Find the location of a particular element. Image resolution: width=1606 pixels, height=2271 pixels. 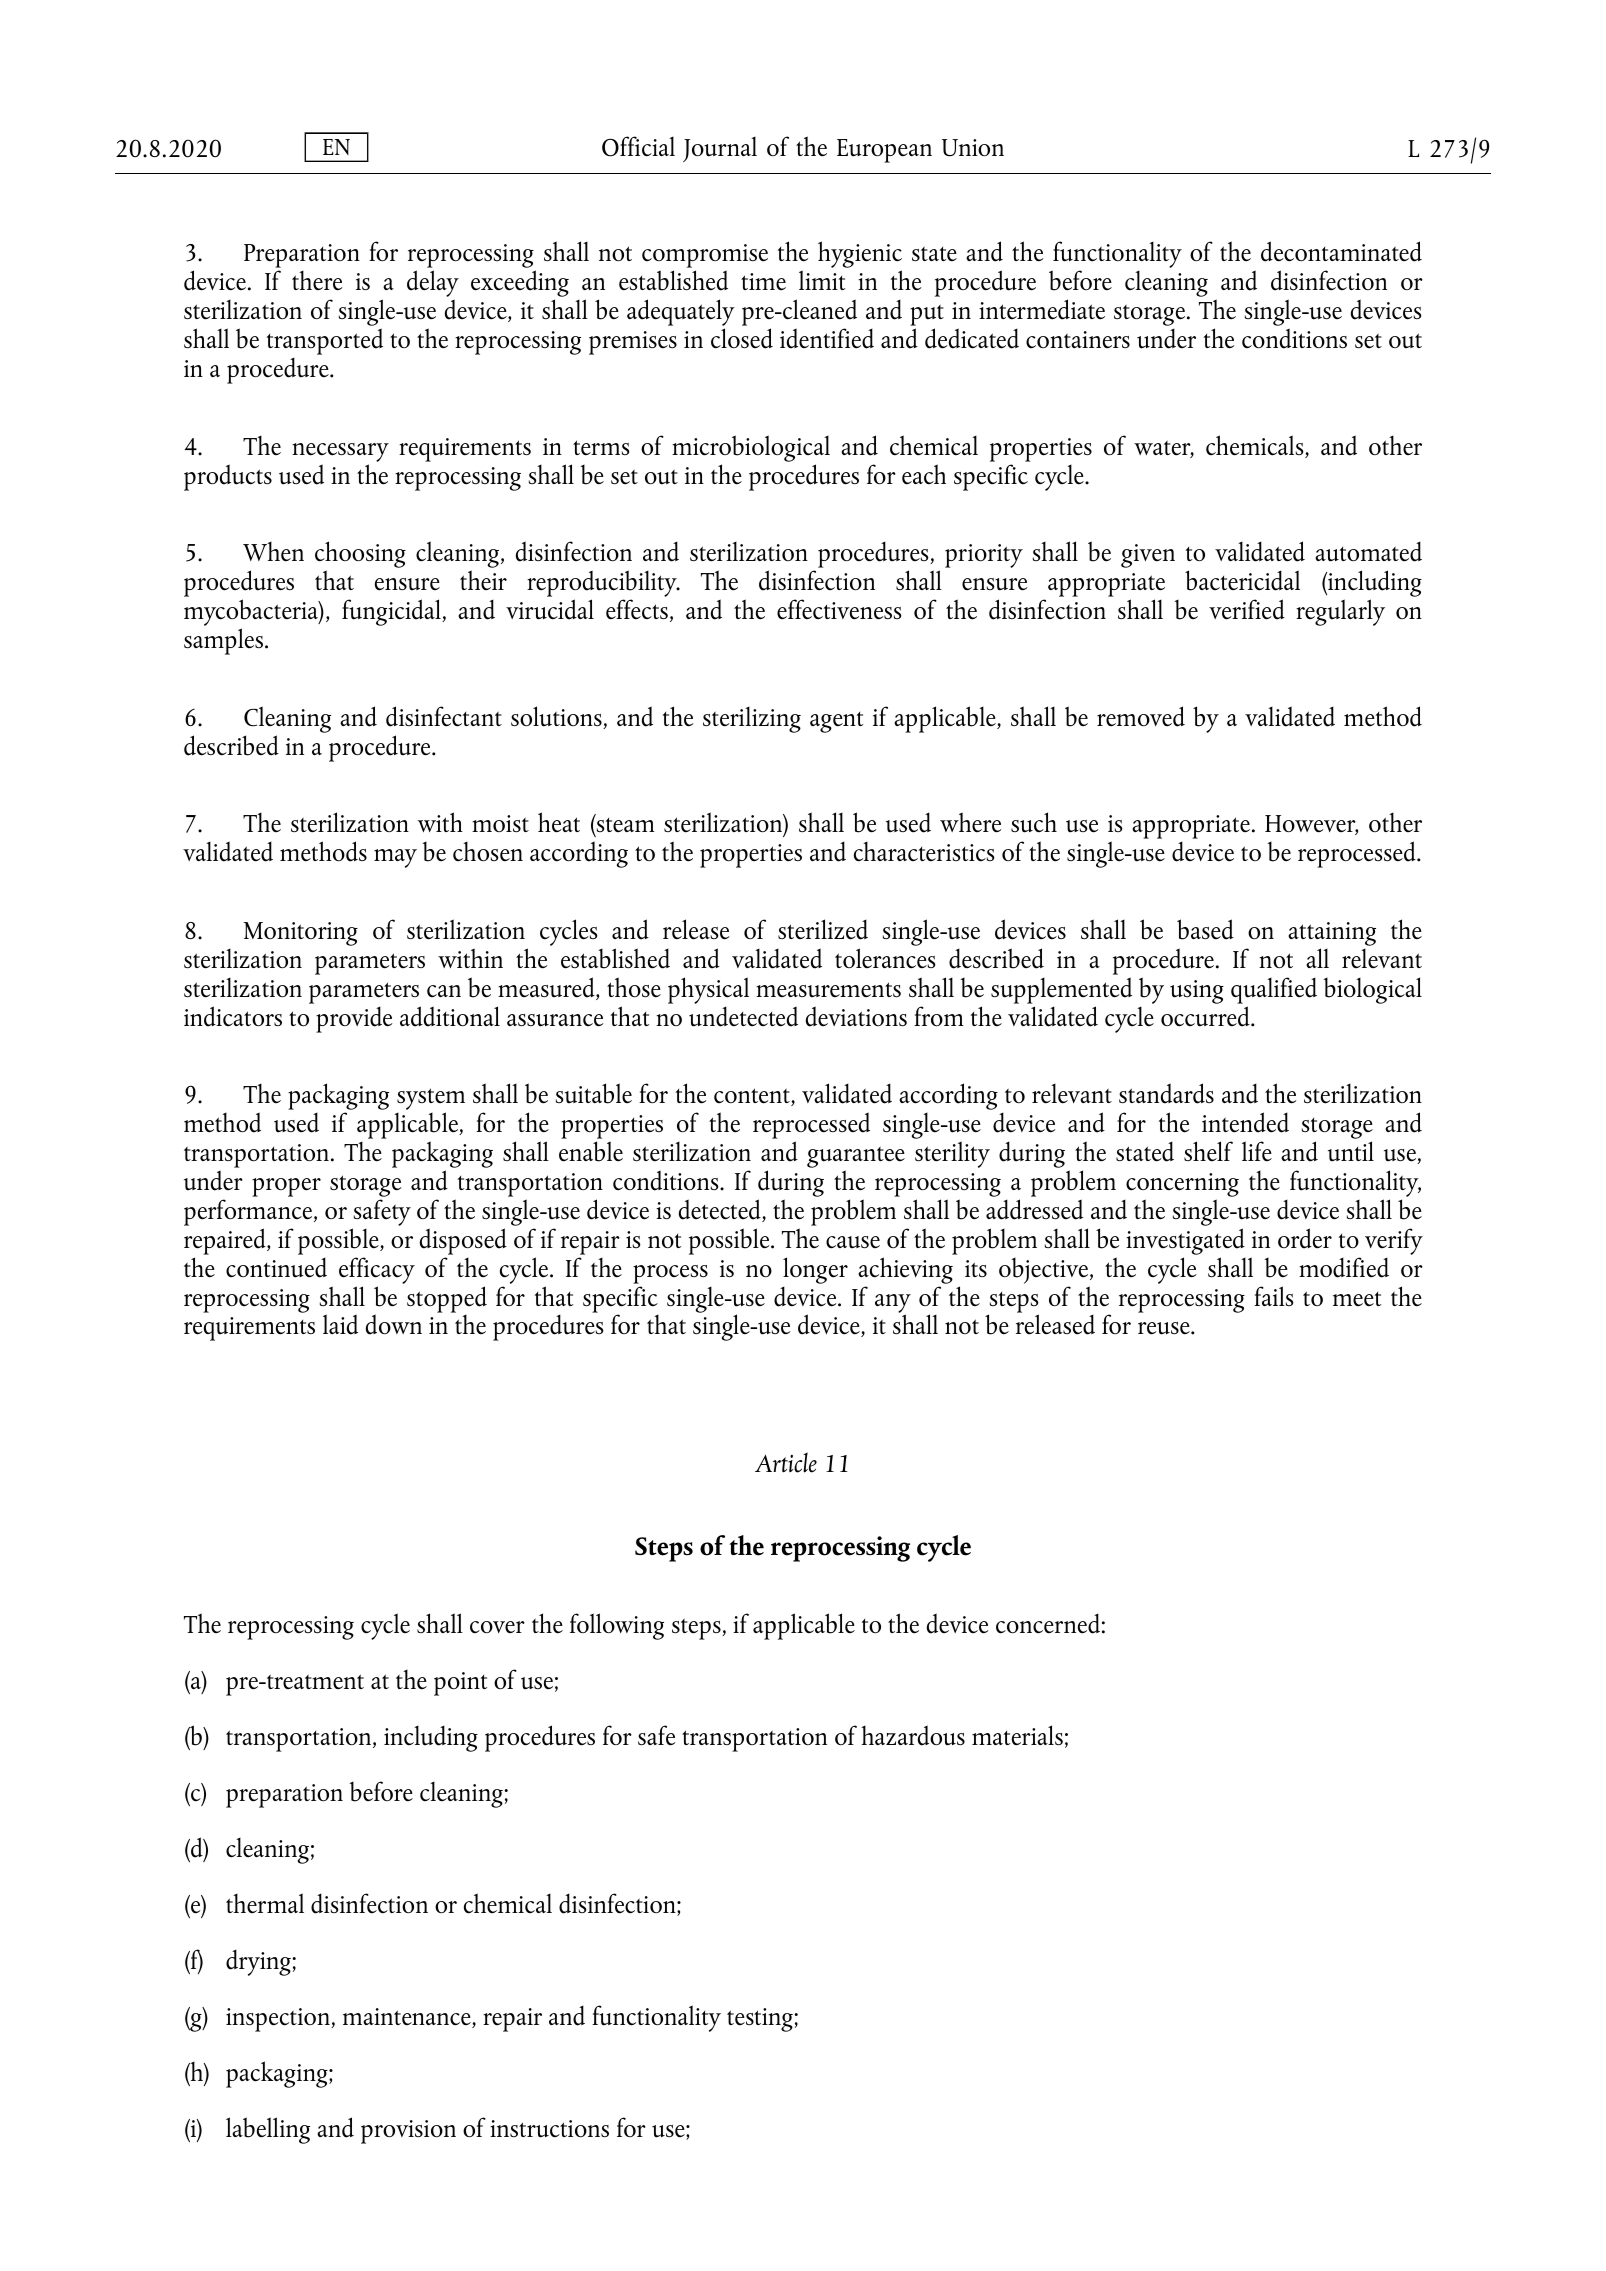

laid is located at coordinates (340, 1324).
